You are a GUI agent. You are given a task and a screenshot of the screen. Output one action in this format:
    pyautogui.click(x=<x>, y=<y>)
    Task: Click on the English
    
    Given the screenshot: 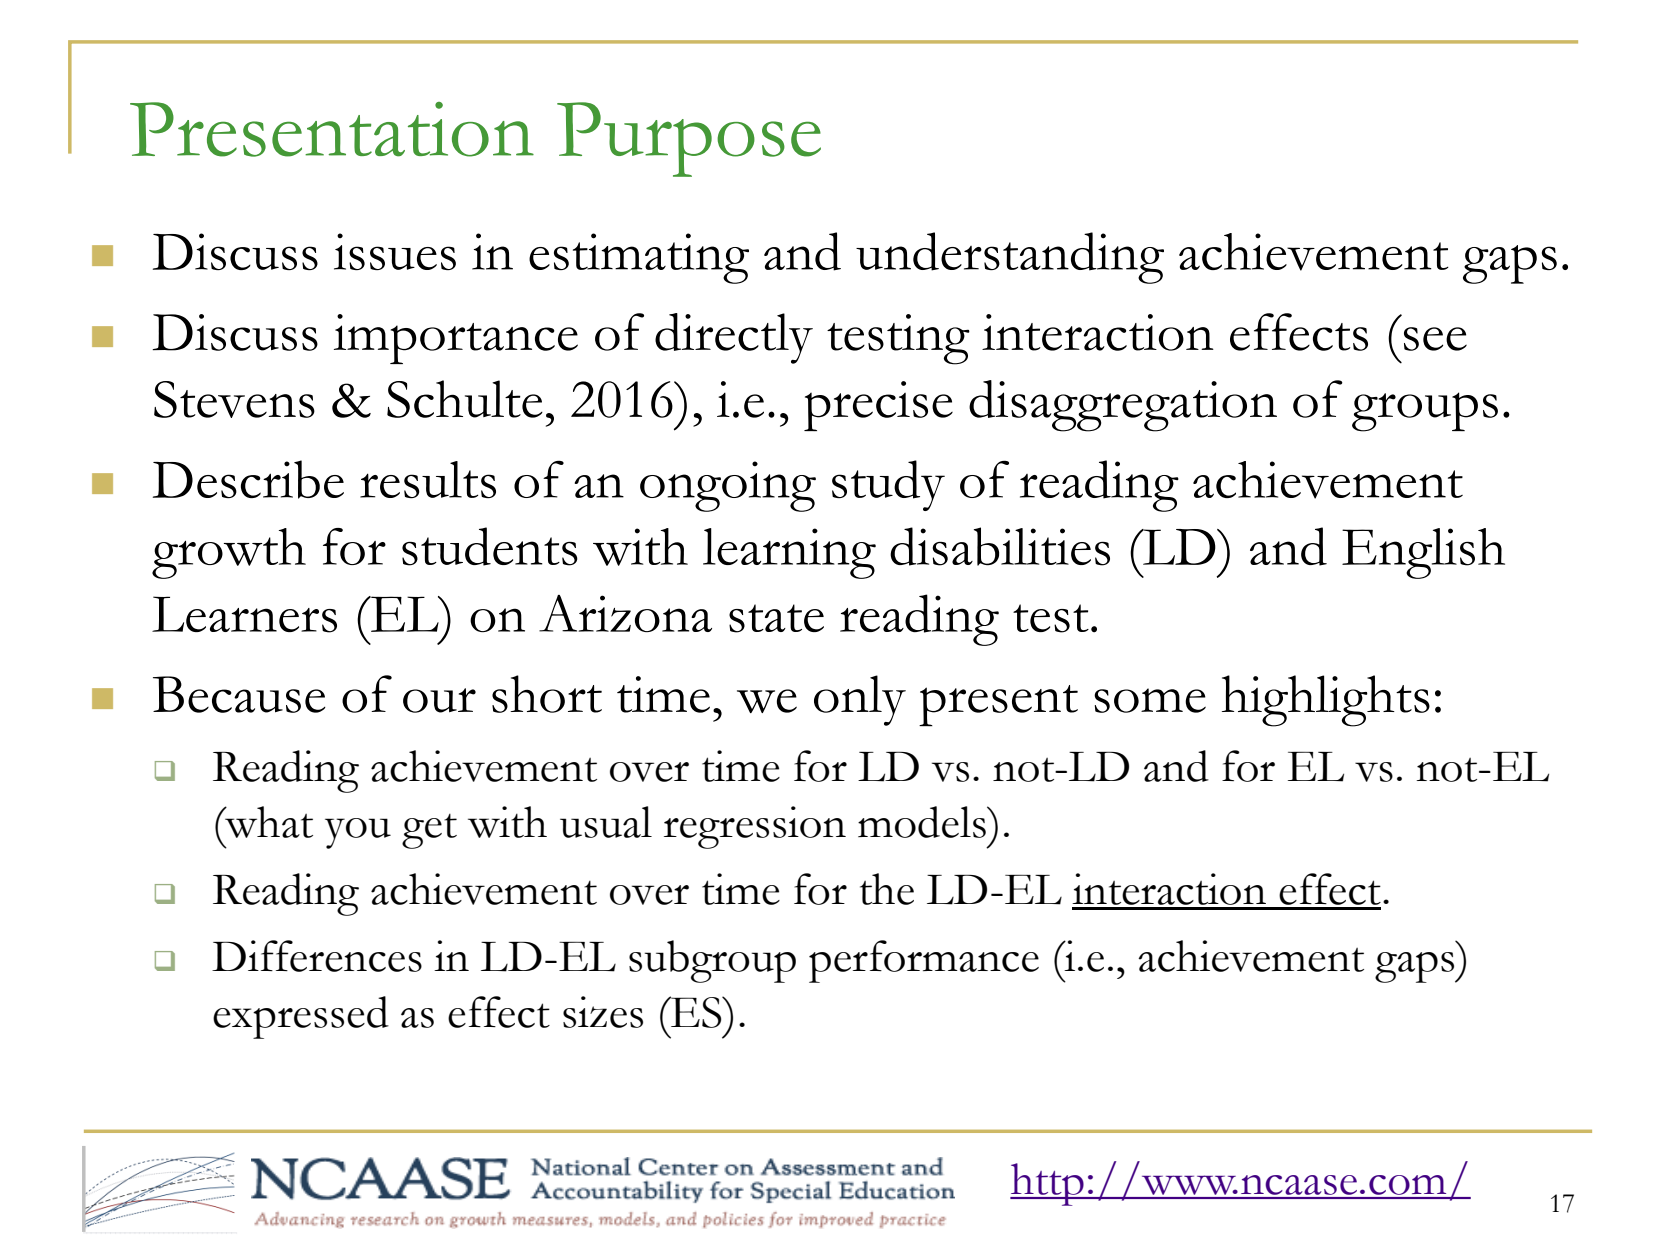 What is the action you would take?
    pyautogui.click(x=1423, y=553)
